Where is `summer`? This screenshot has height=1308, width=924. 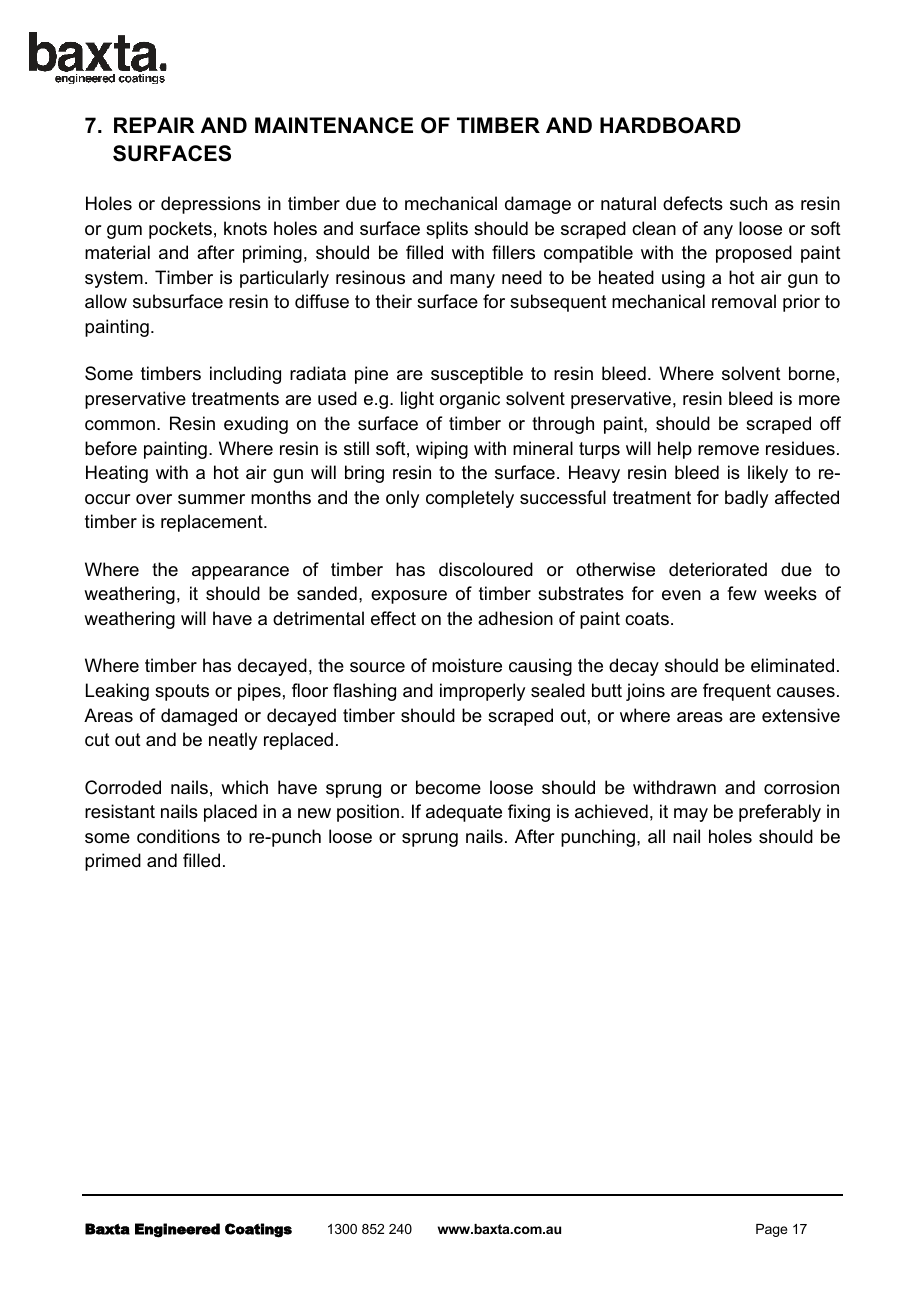 summer is located at coordinates (211, 499).
